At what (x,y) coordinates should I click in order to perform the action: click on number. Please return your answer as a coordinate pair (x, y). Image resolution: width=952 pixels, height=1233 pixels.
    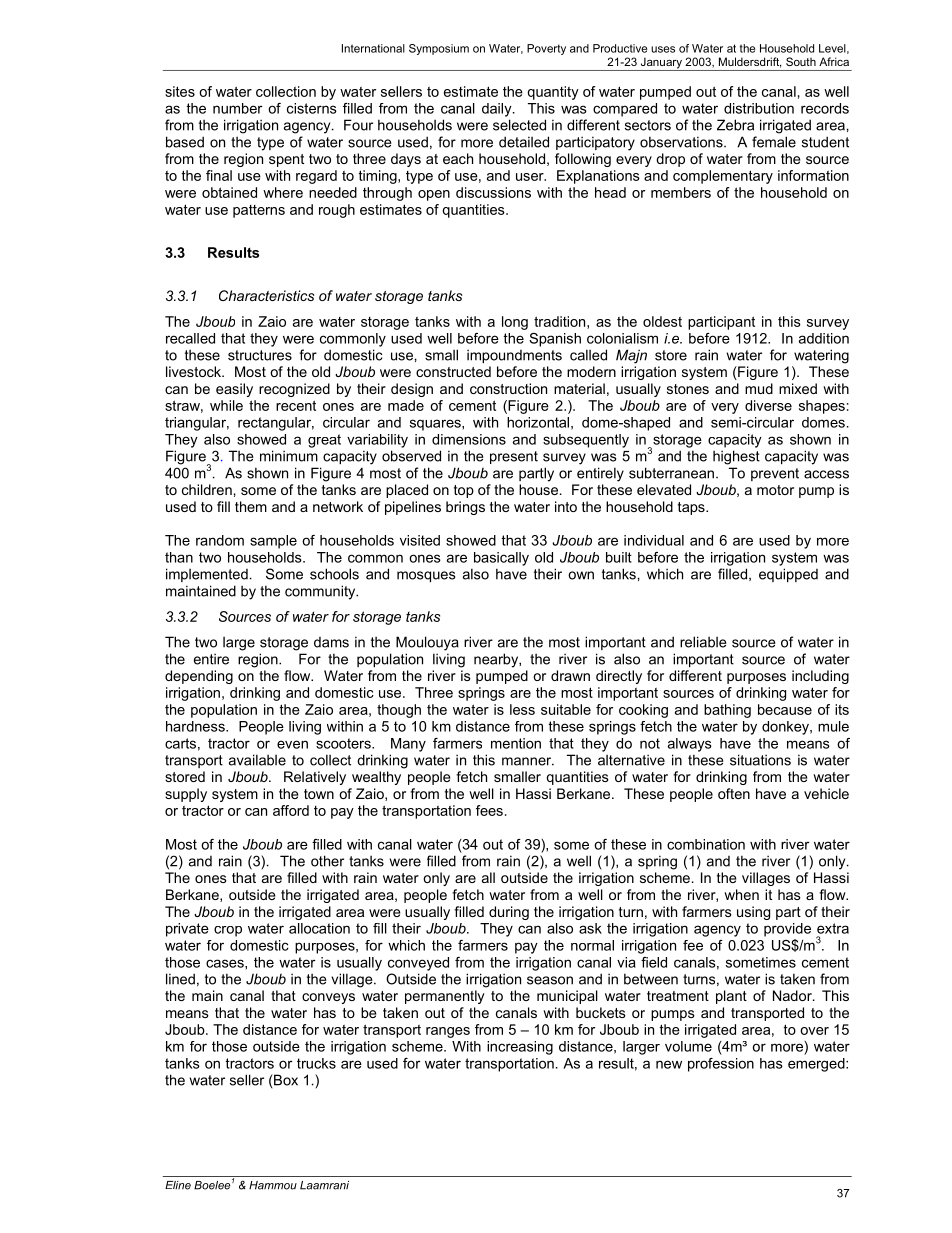
    Looking at the image, I should click on (237, 108).
